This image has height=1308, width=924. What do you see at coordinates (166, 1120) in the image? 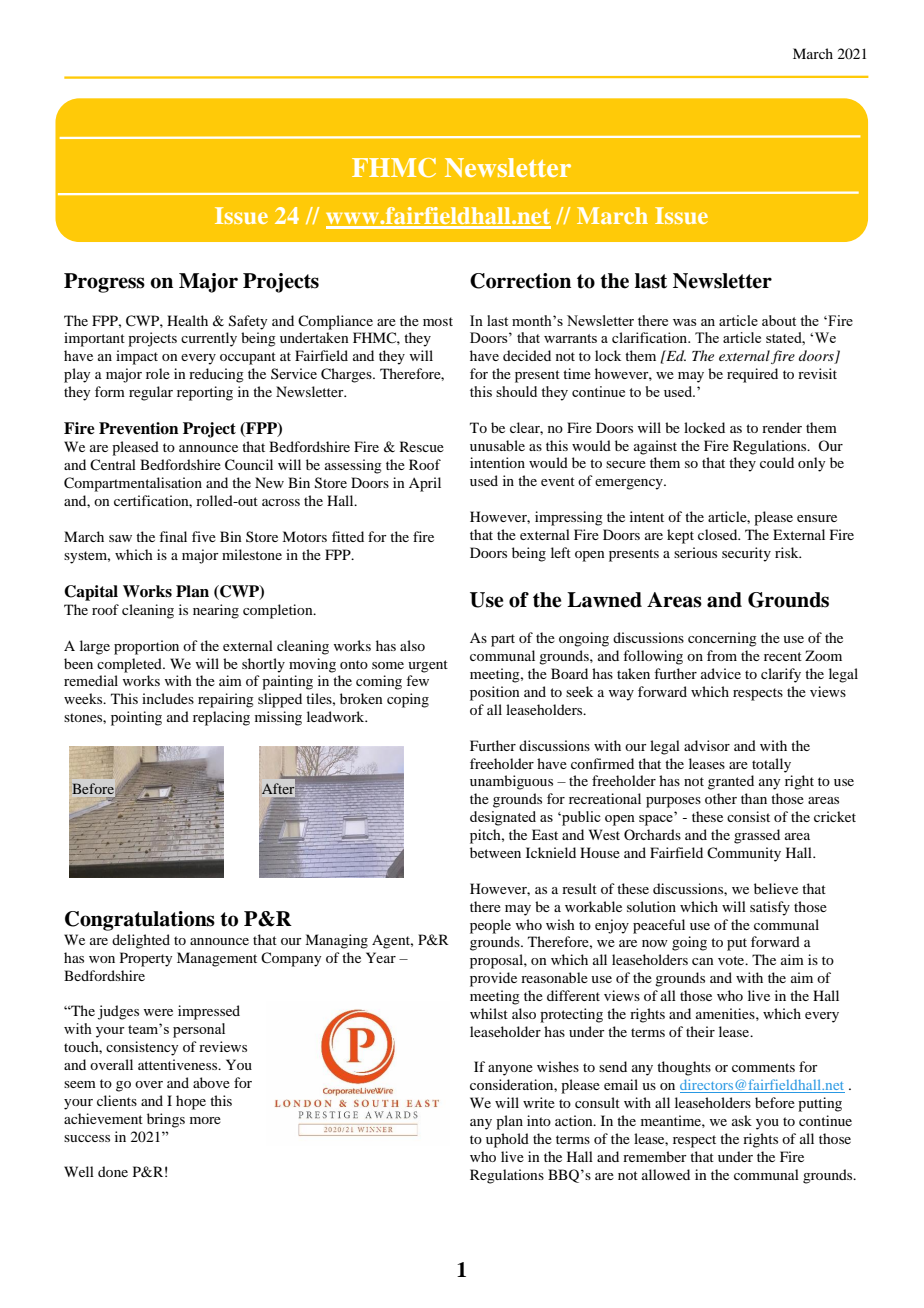
I see `brings` at bounding box center [166, 1120].
